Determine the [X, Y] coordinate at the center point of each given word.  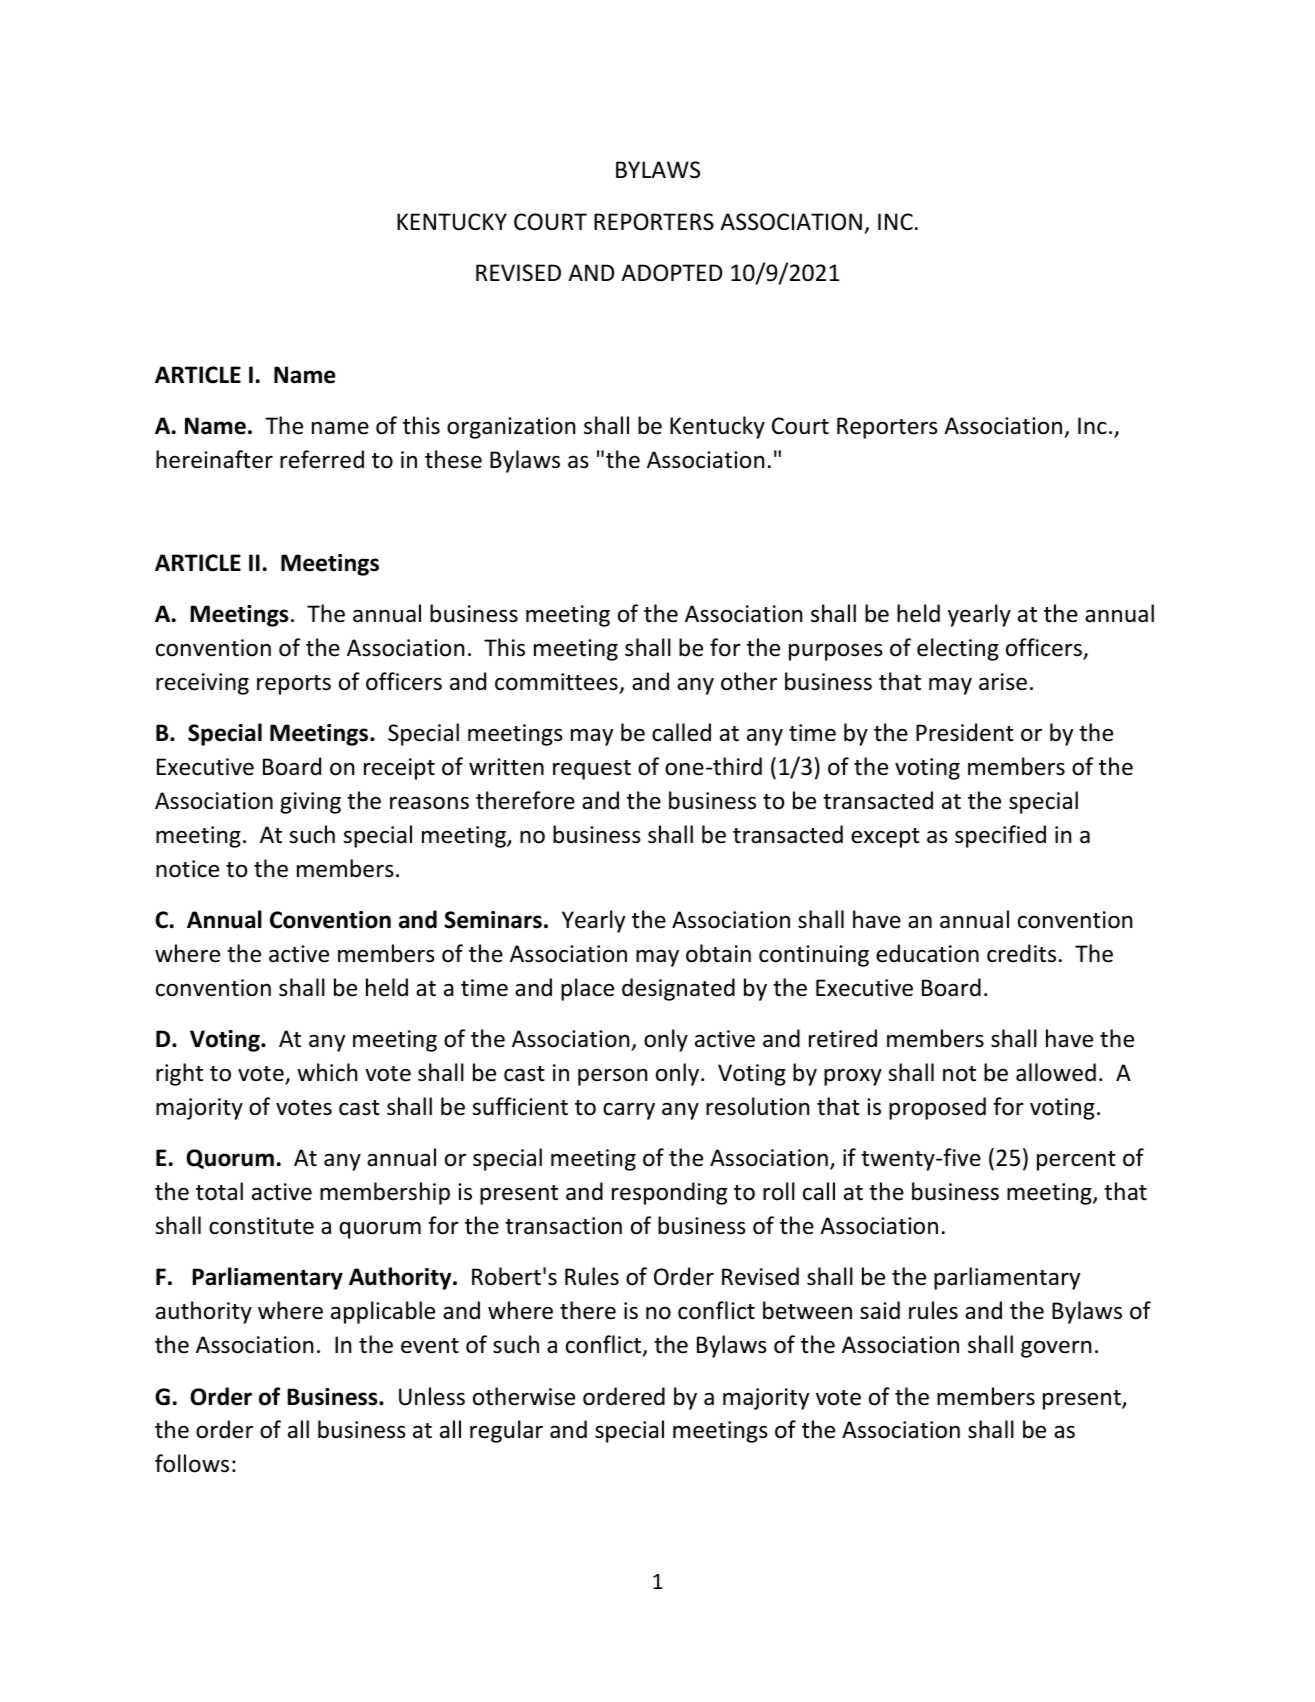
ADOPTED [671, 273]
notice [187, 869]
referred [322, 459]
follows [192, 1463]
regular [506, 1431]
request [592, 770]
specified [1000, 836]
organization [511, 428]
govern [1056, 1349]
